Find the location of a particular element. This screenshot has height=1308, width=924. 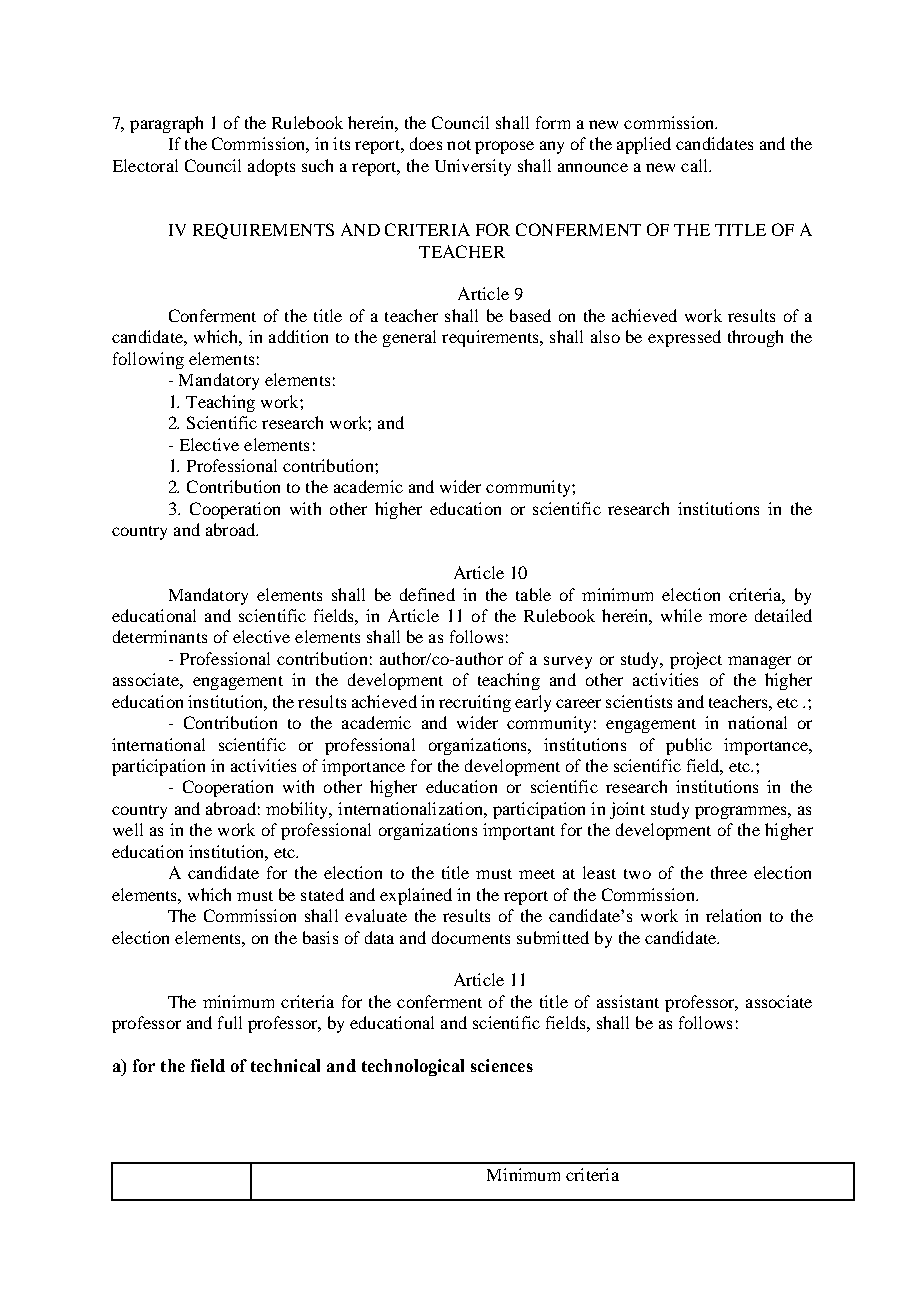

call is located at coordinates (695, 165).
